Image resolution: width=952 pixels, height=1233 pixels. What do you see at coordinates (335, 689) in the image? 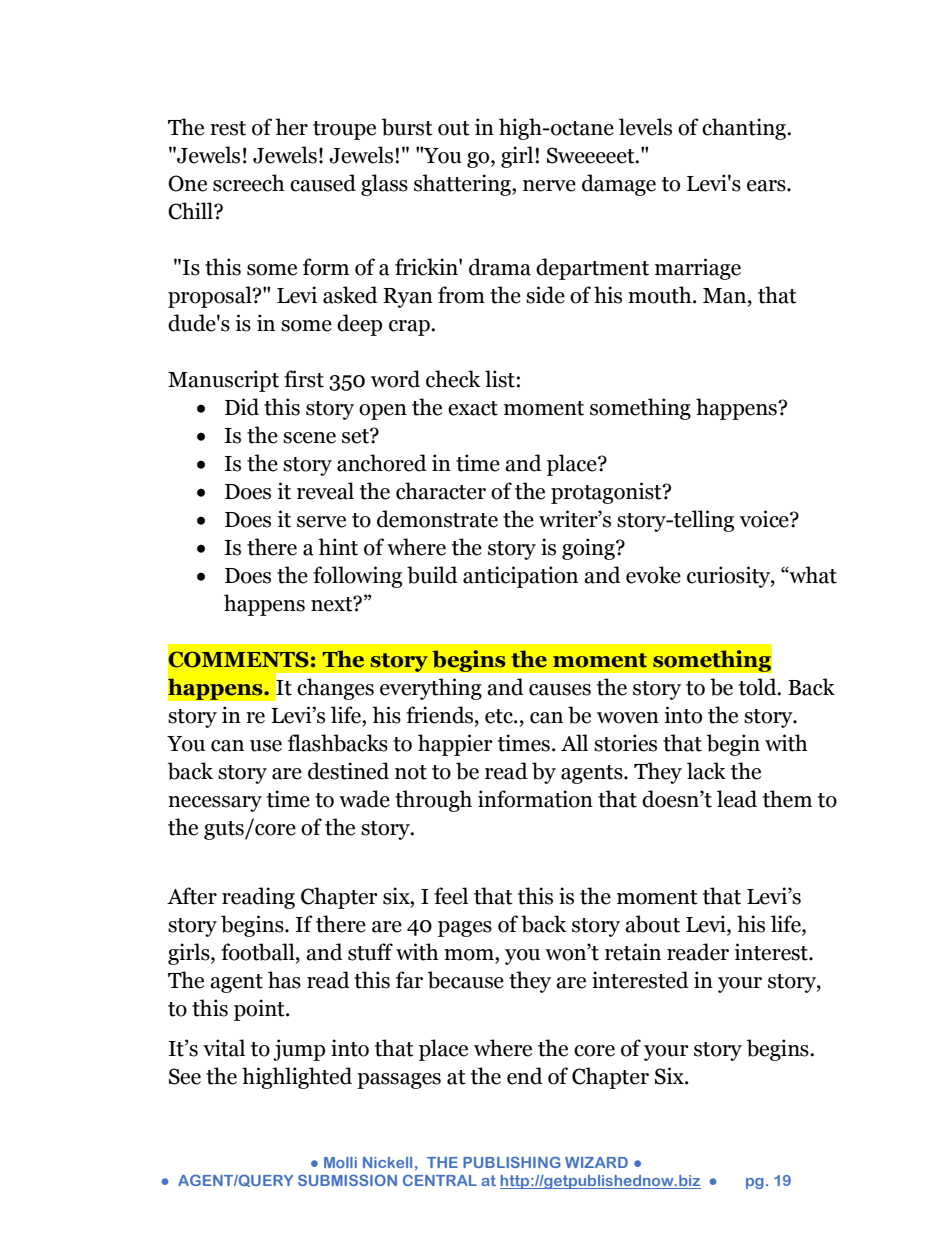
I see `changes` at bounding box center [335, 689].
